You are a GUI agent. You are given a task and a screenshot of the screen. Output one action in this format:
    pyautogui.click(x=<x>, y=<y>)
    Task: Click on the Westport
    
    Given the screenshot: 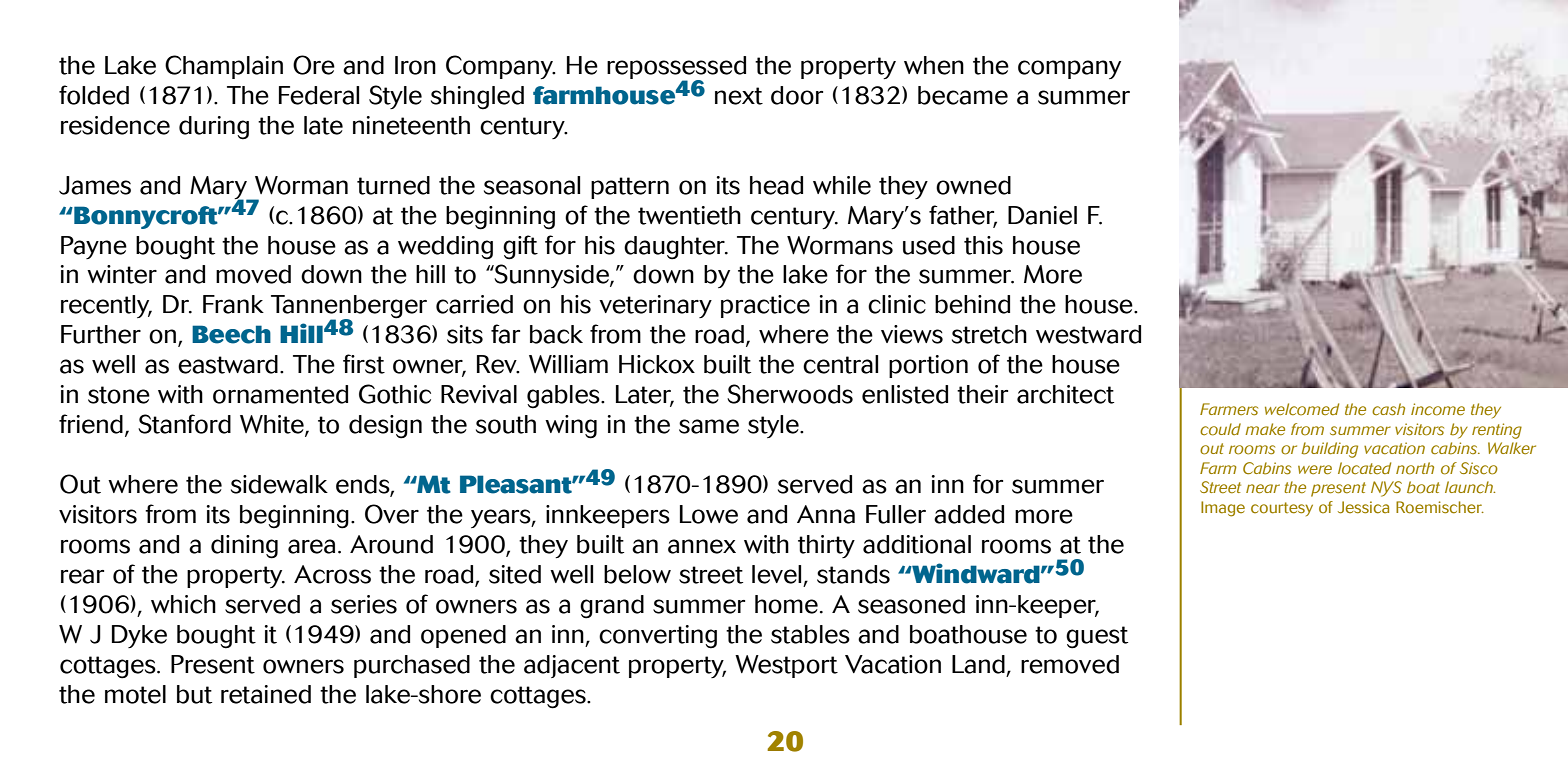 What is the action you would take?
    pyautogui.click(x=786, y=666)
